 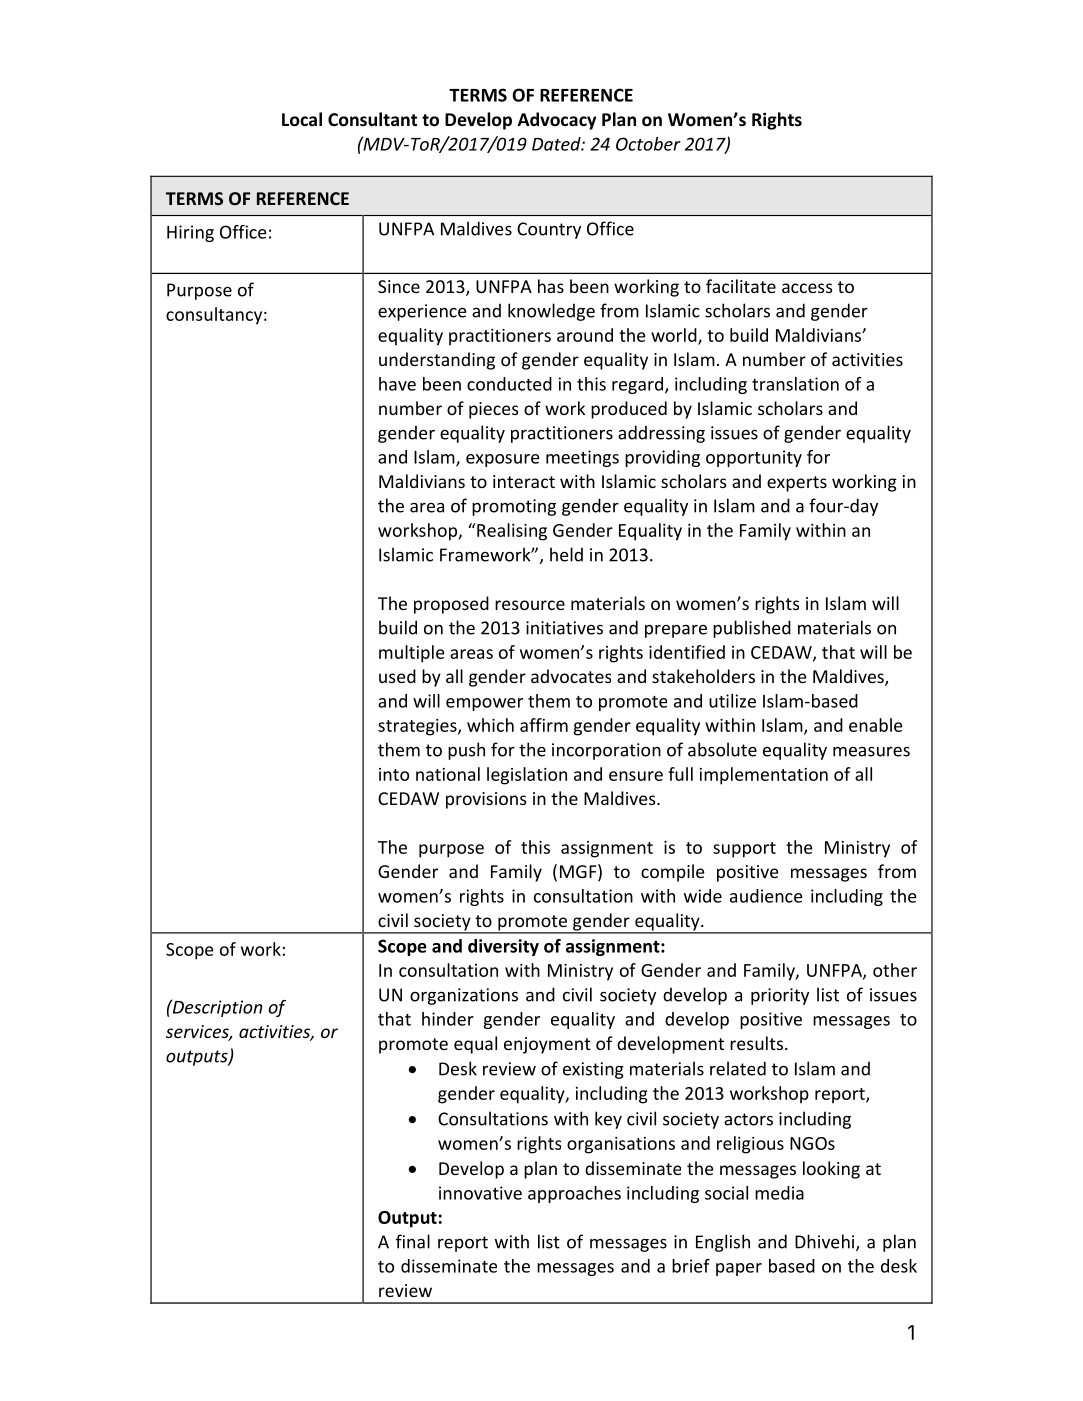 What do you see at coordinates (413, 1241) in the screenshot?
I see `final` at bounding box center [413, 1241].
